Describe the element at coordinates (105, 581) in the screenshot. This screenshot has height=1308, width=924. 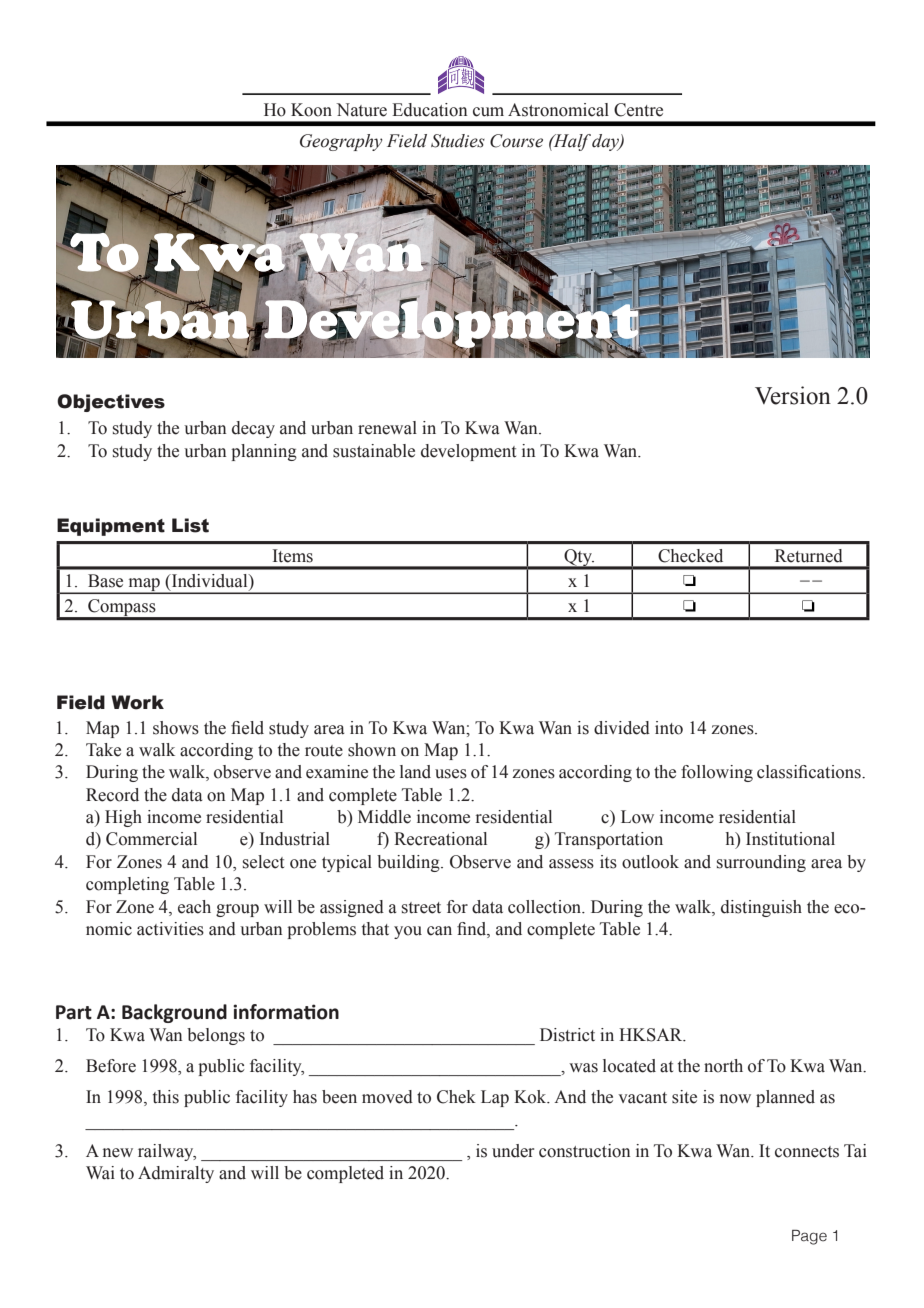
I see `Base` at that location.
